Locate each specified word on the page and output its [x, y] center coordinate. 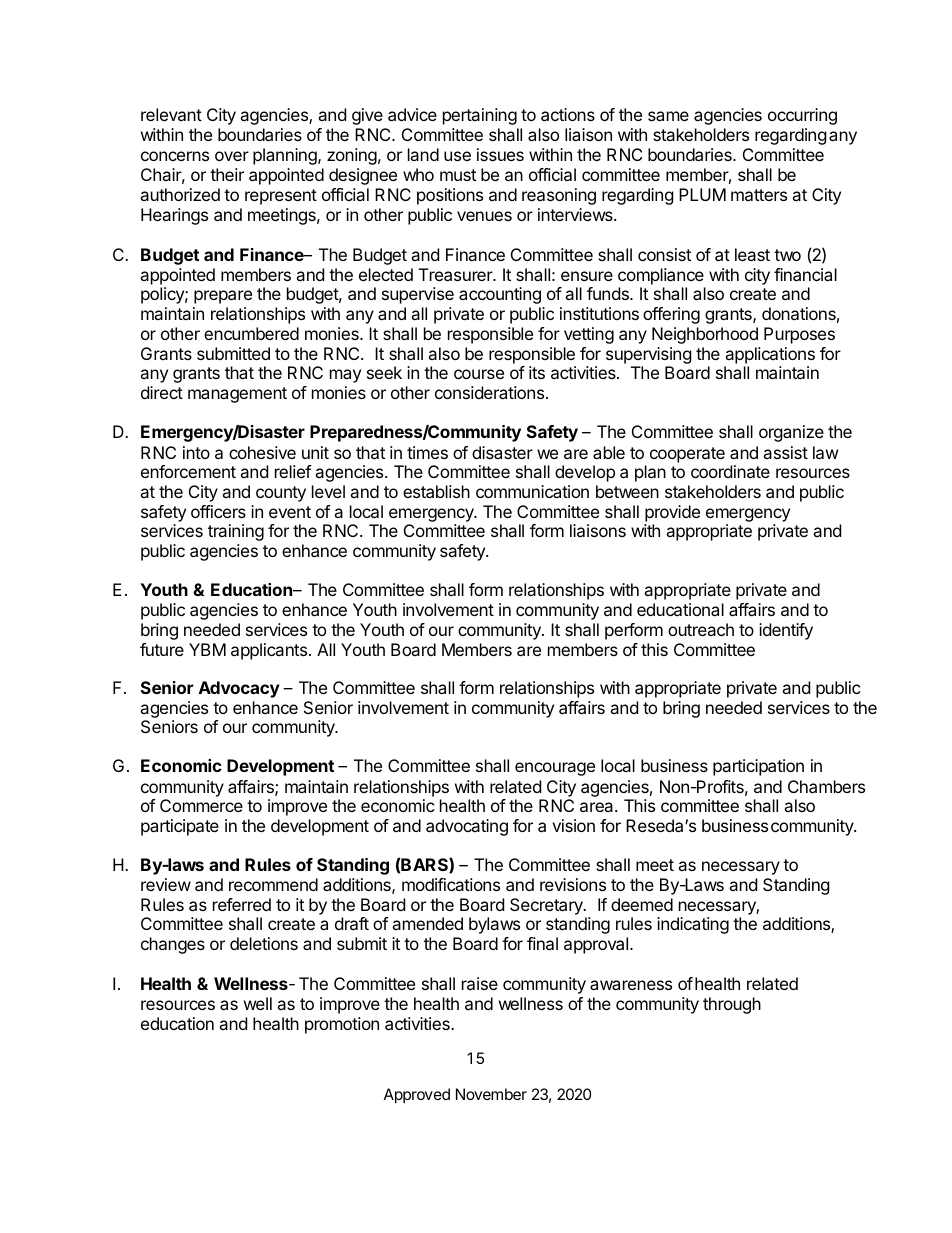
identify [786, 631]
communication [532, 491]
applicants [270, 651]
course [479, 374]
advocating [467, 827]
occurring [802, 116]
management [237, 395]
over [232, 156]
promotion [342, 1025]
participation [758, 767]
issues [500, 154]
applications [770, 355]
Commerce [201, 805]
